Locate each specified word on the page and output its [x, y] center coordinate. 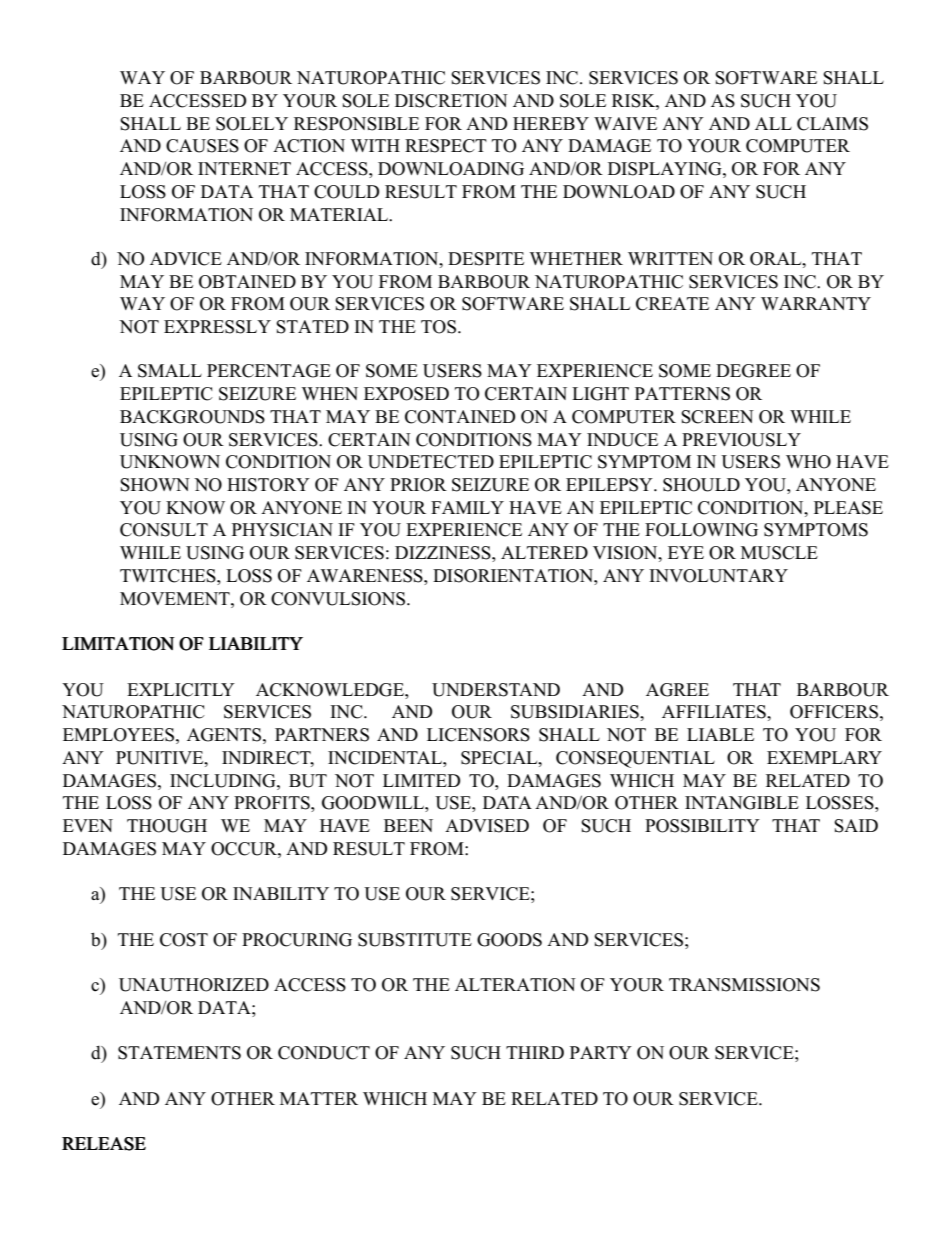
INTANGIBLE [742, 803]
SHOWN [155, 485]
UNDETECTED [431, 462]
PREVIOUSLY [741, 440]
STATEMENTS [179, 1053]
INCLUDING [224, 781]
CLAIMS [832, 124]
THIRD [535, 1052]
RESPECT [446, 146]
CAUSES [202, 146]
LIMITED [421, 780]
